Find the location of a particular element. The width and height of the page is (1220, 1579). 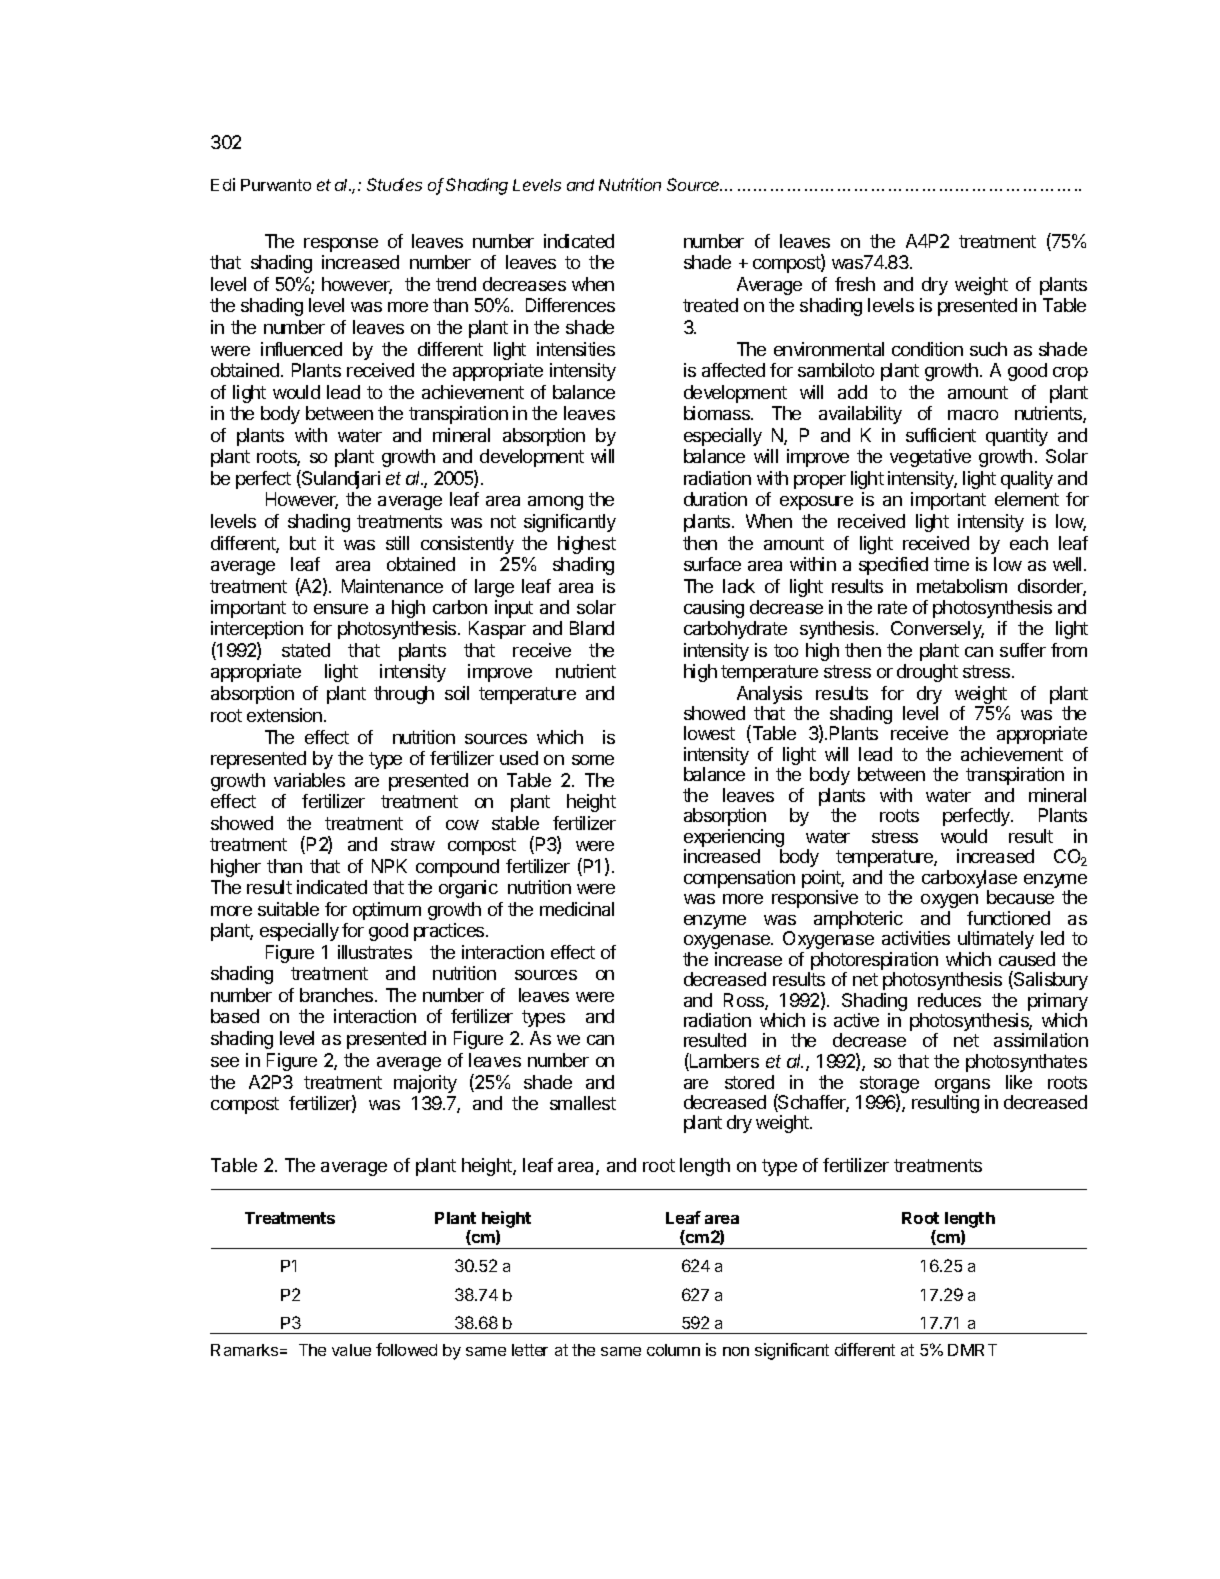

variables is located at coordinates (309, 780).
